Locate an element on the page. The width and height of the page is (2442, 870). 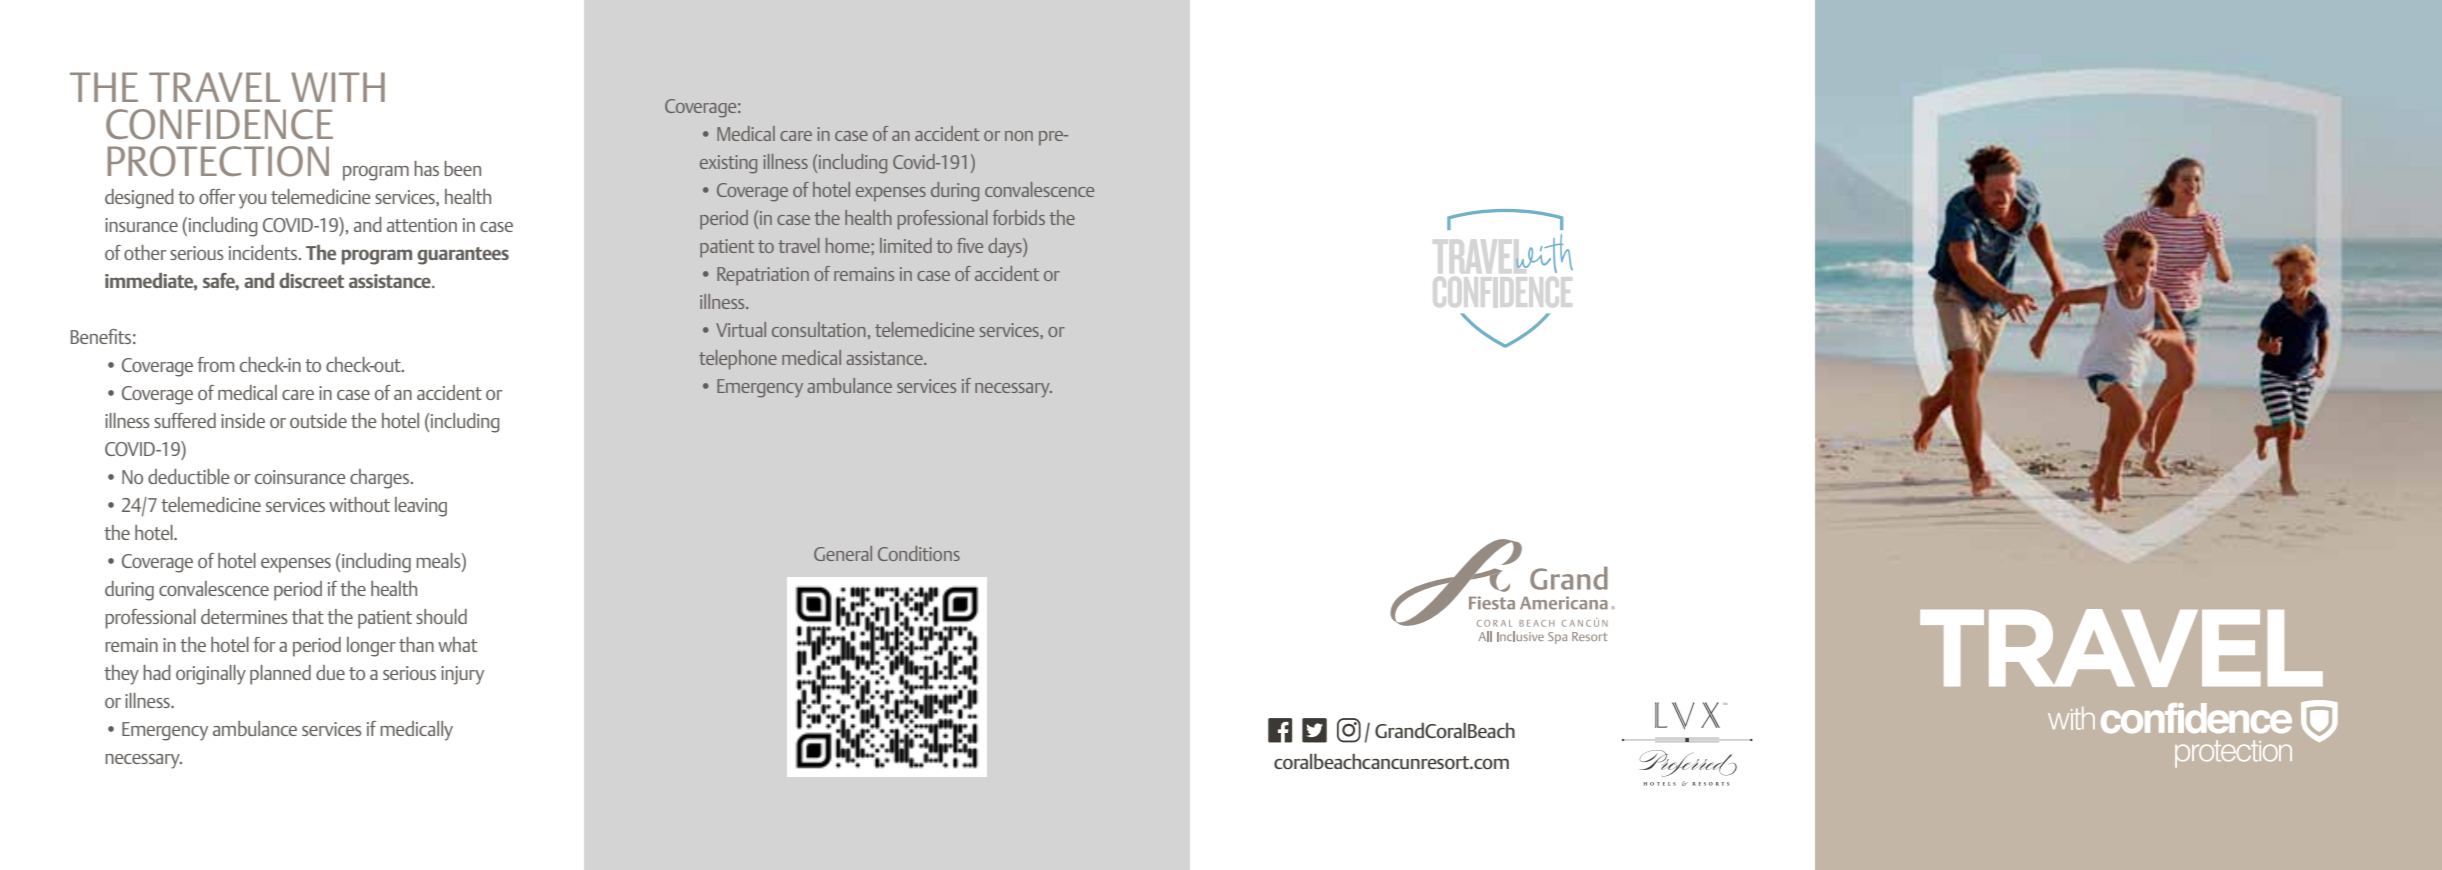
non is located at coordinates (1019, 136).
